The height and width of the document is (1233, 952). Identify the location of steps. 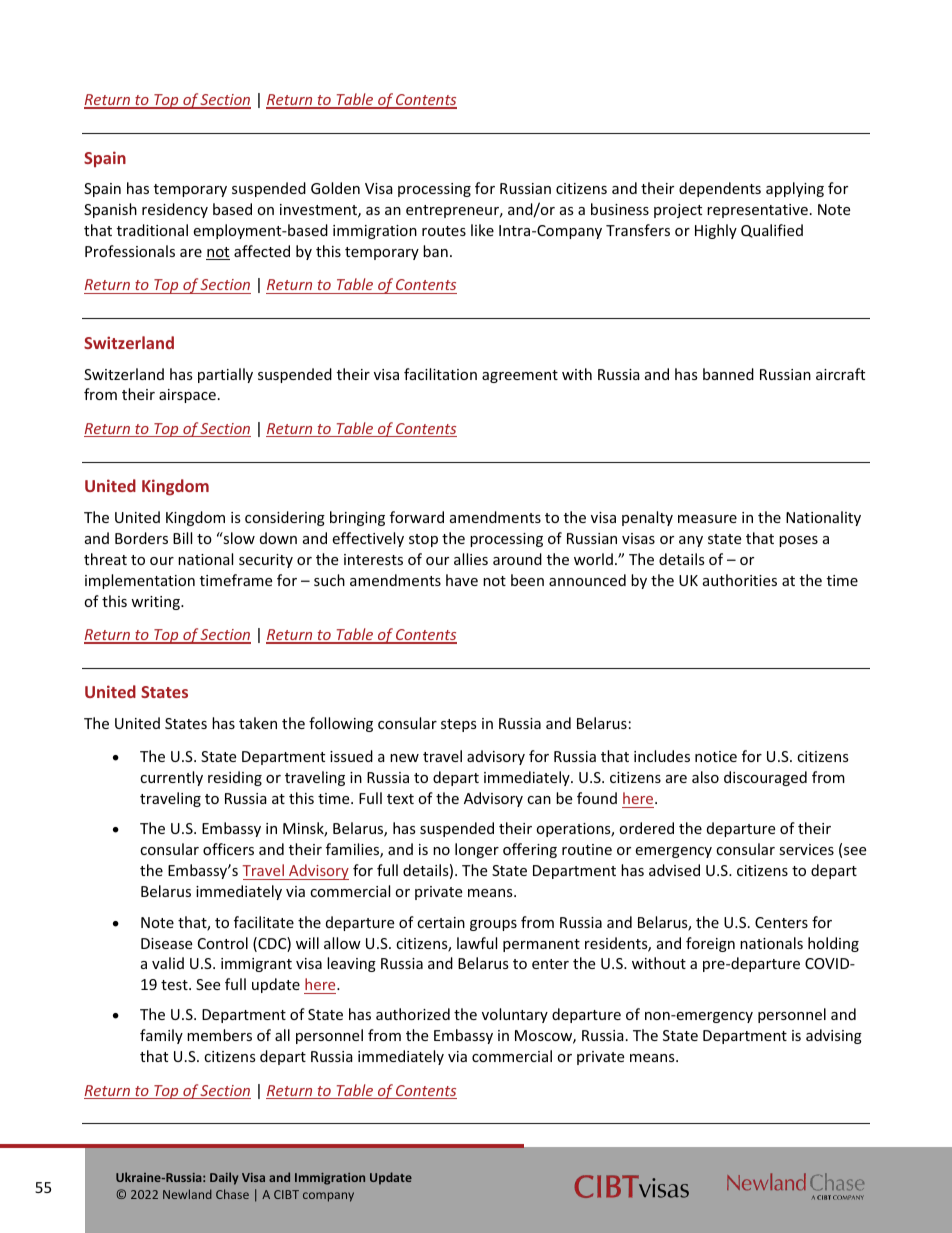
(459, 725).
